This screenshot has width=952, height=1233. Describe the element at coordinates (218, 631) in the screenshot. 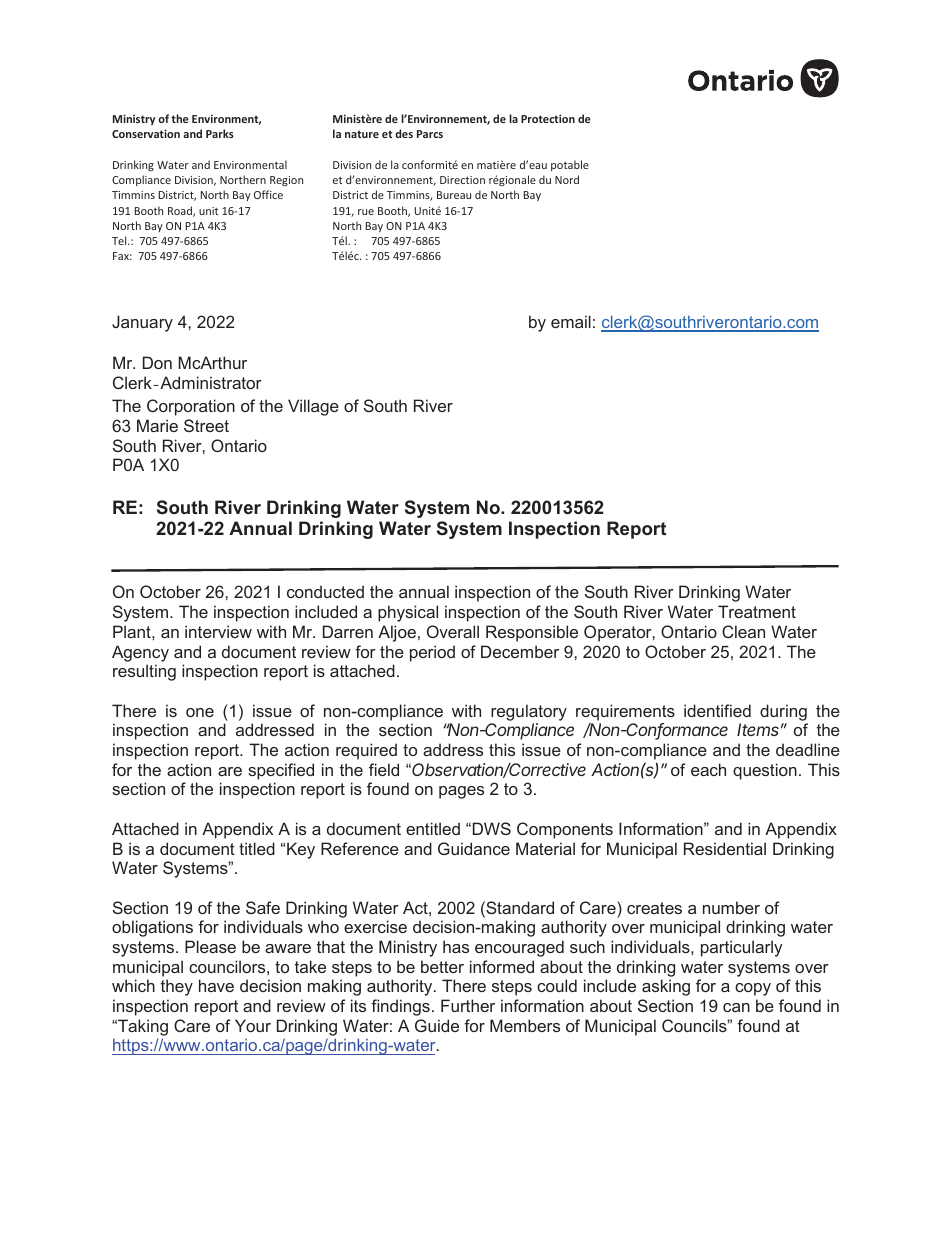

I see `interview` at that location.
